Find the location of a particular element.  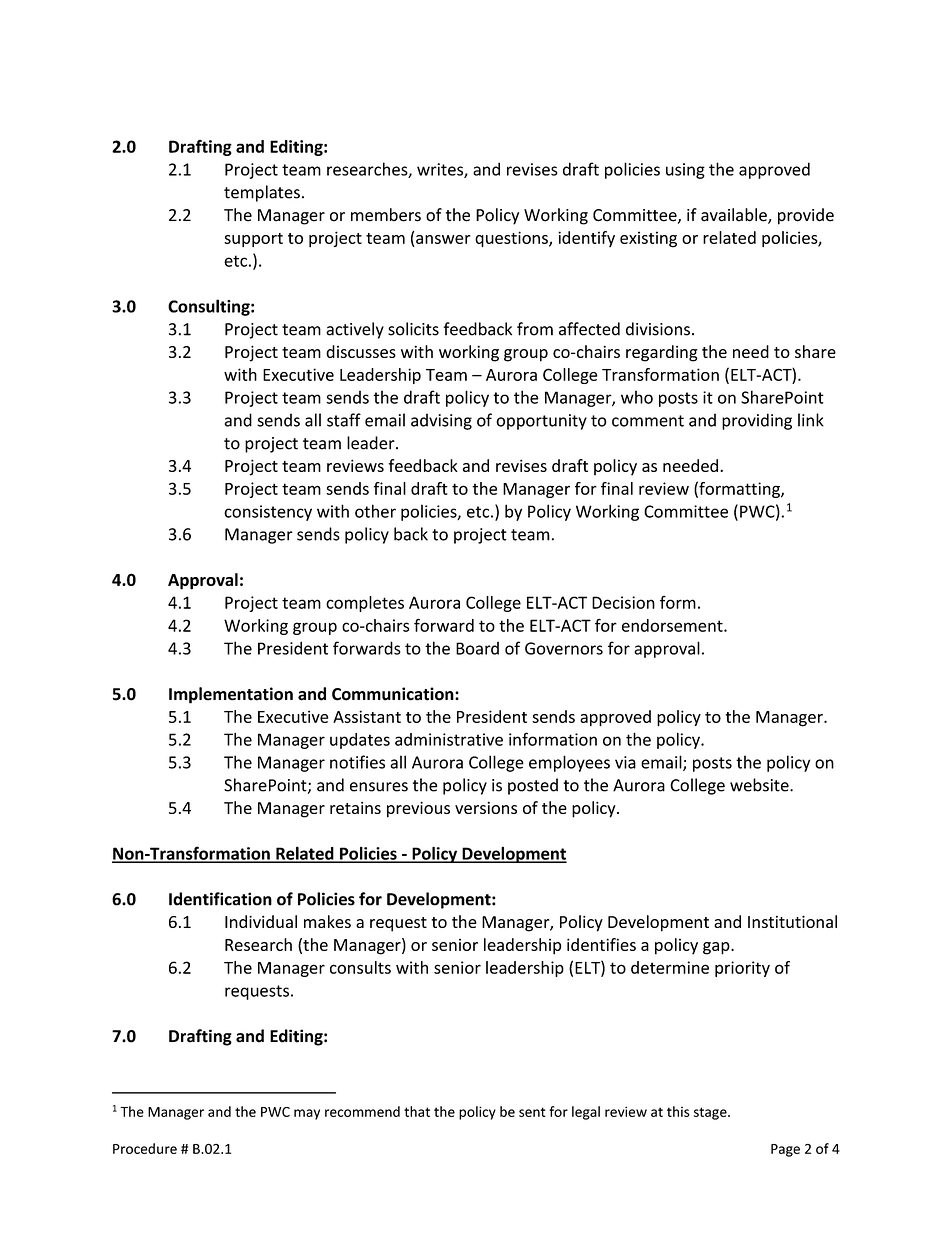

available is located at coordinates (735, 216).
